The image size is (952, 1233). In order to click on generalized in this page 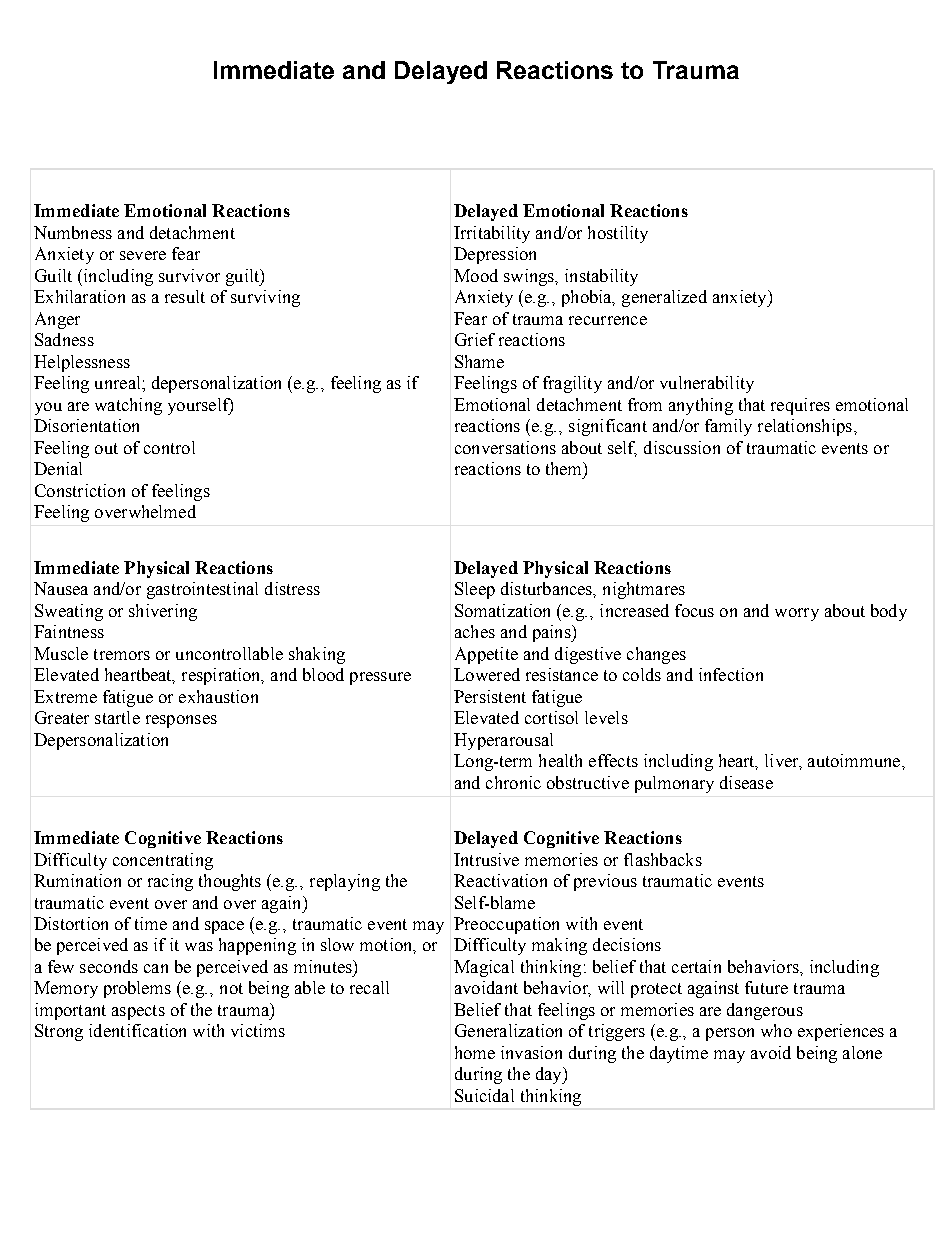, I will do `click(664, 298)`.
